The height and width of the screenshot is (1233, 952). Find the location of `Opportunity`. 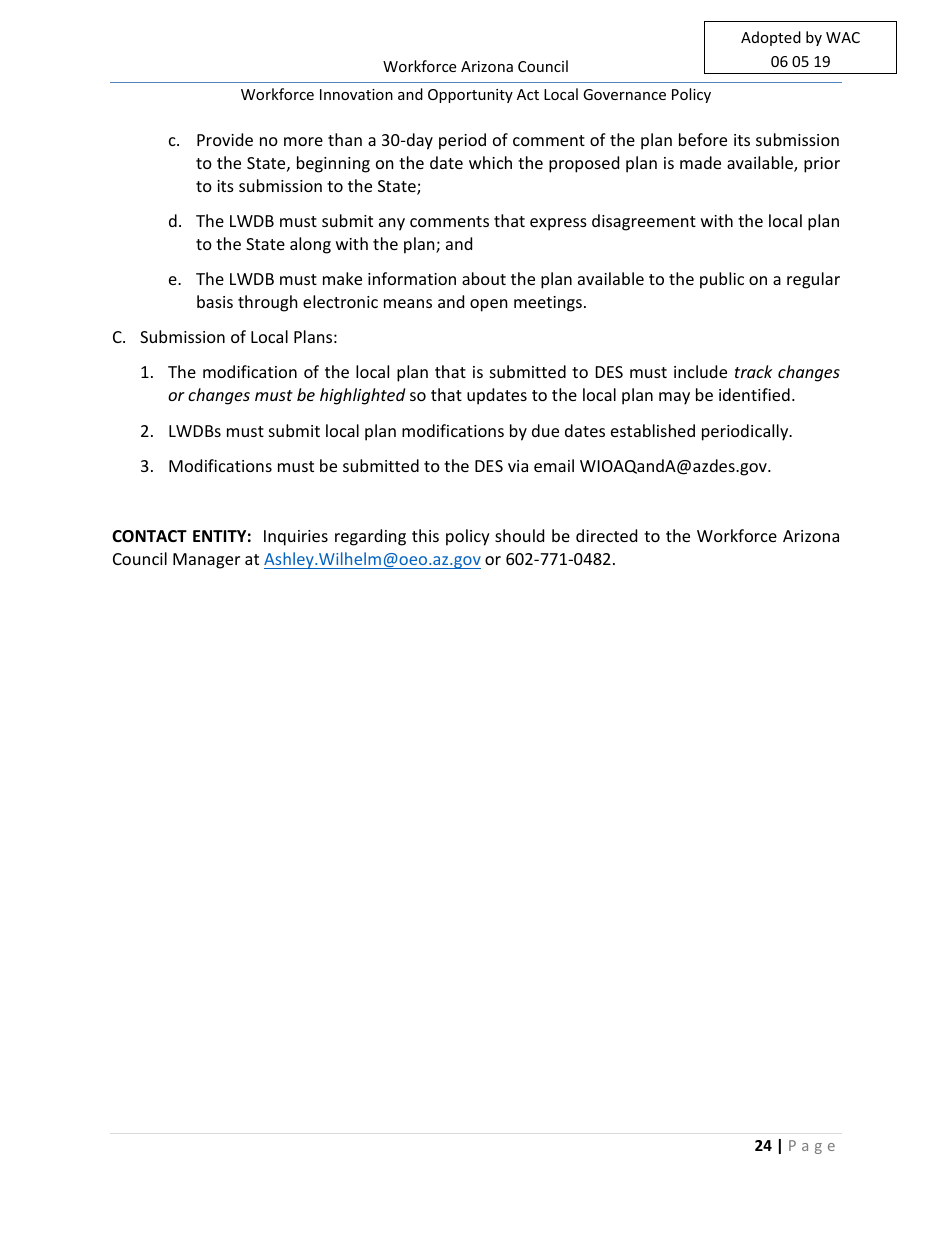

Opportunity is located at coordinates (470, 96).
